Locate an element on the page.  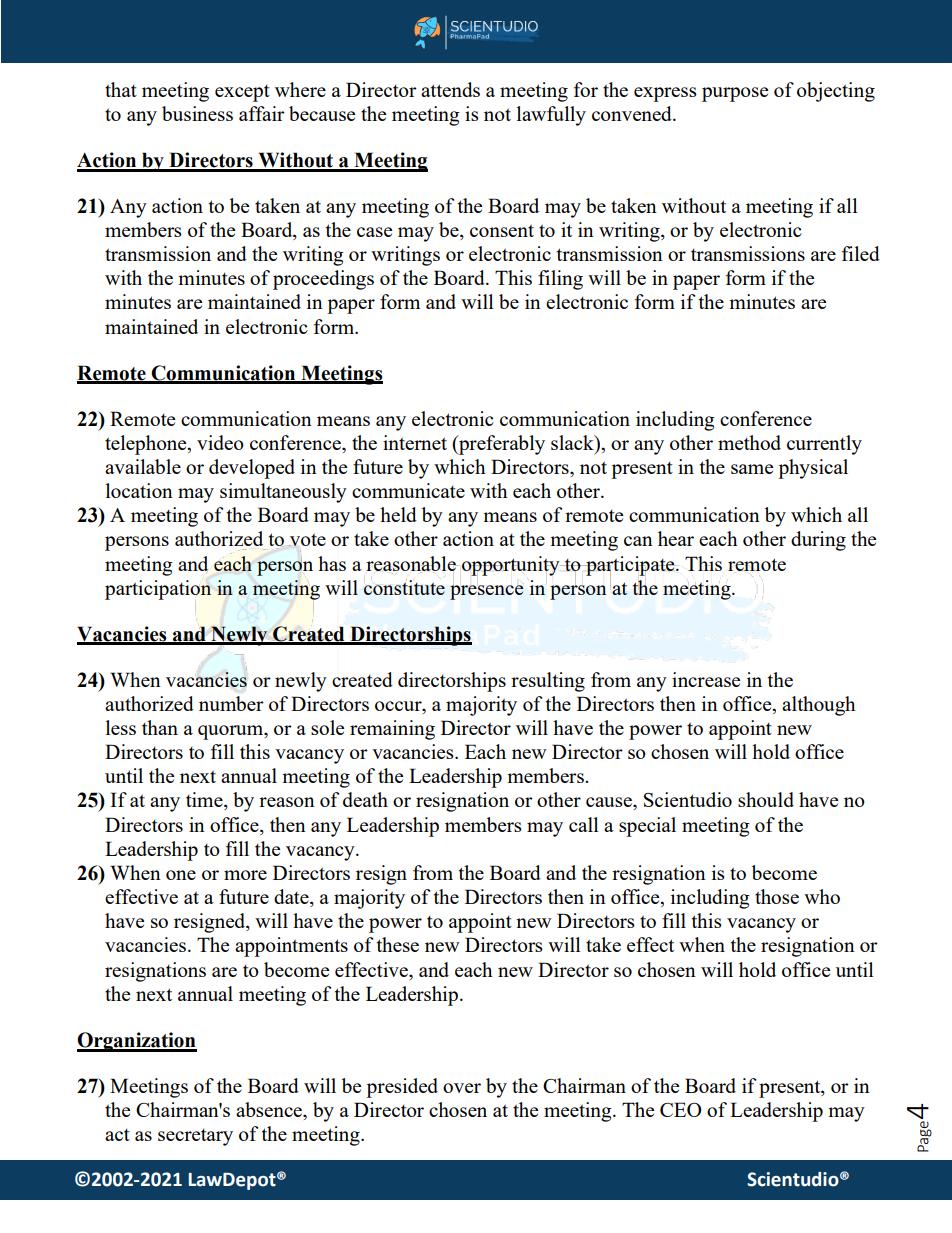
video is located at coordinates (220, 442).
